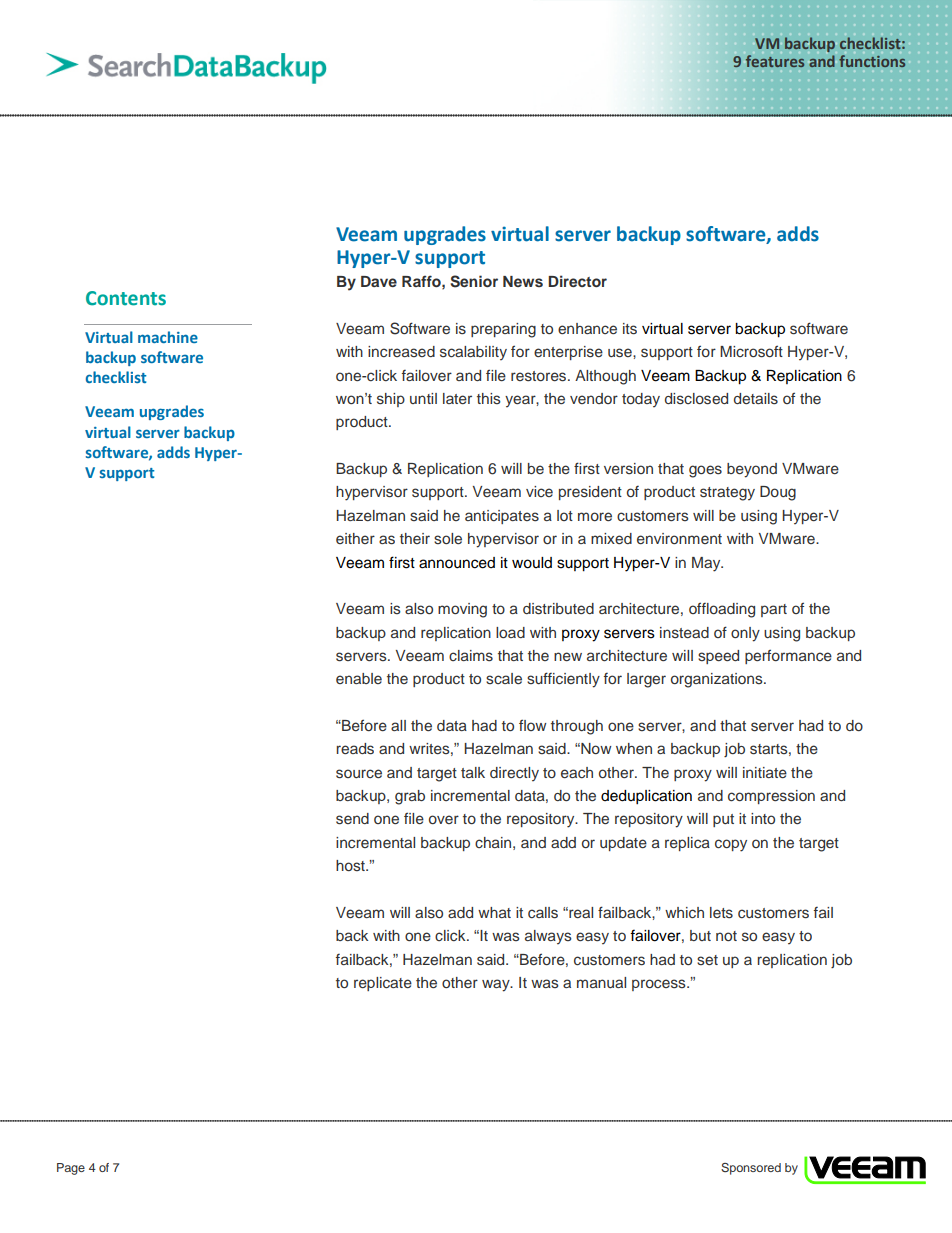 This screenshot has height=1233, width=952. I want to click on Sponsored, so click(751, 1169).
